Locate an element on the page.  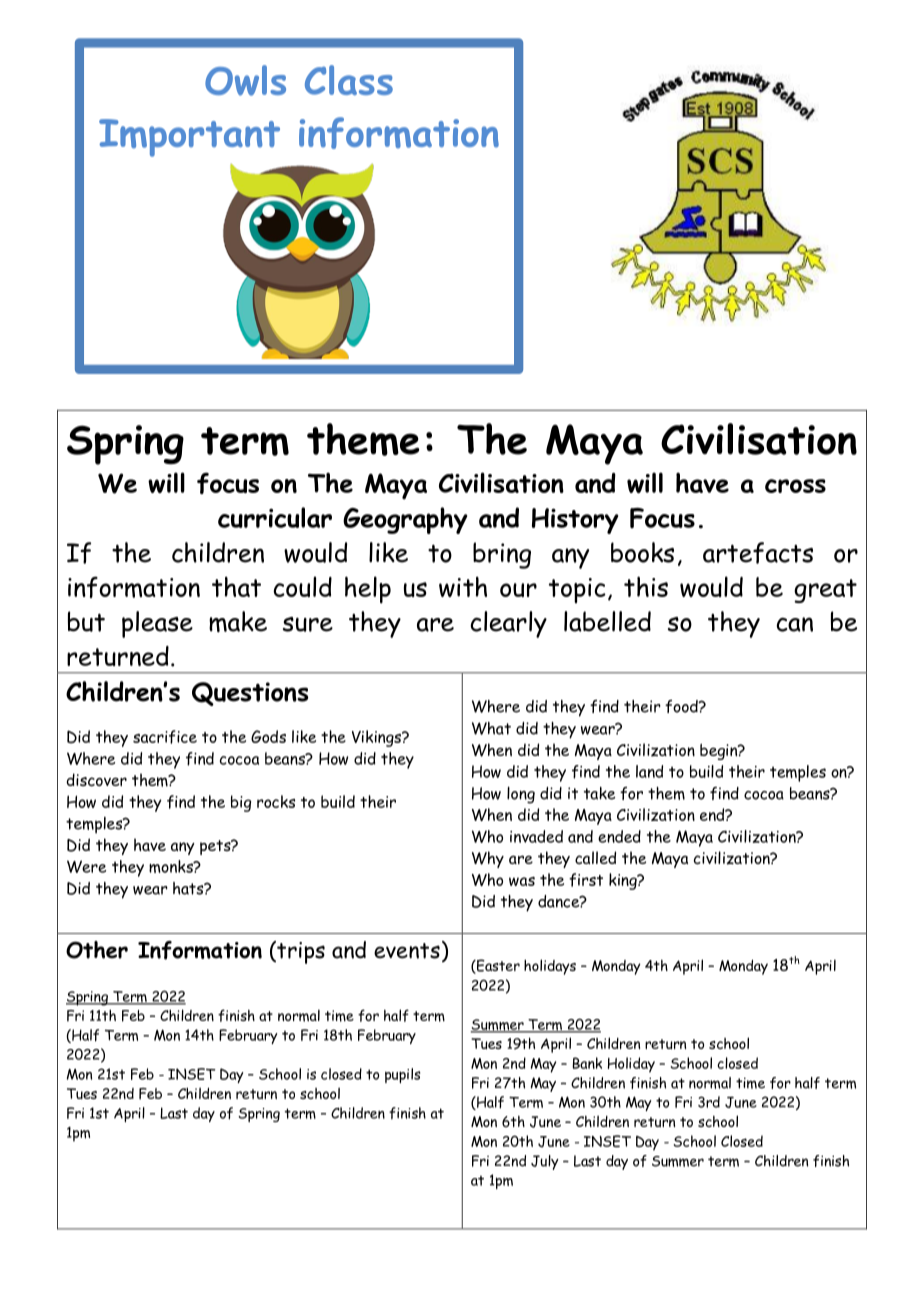
with is located at coordinates (463, 586).
